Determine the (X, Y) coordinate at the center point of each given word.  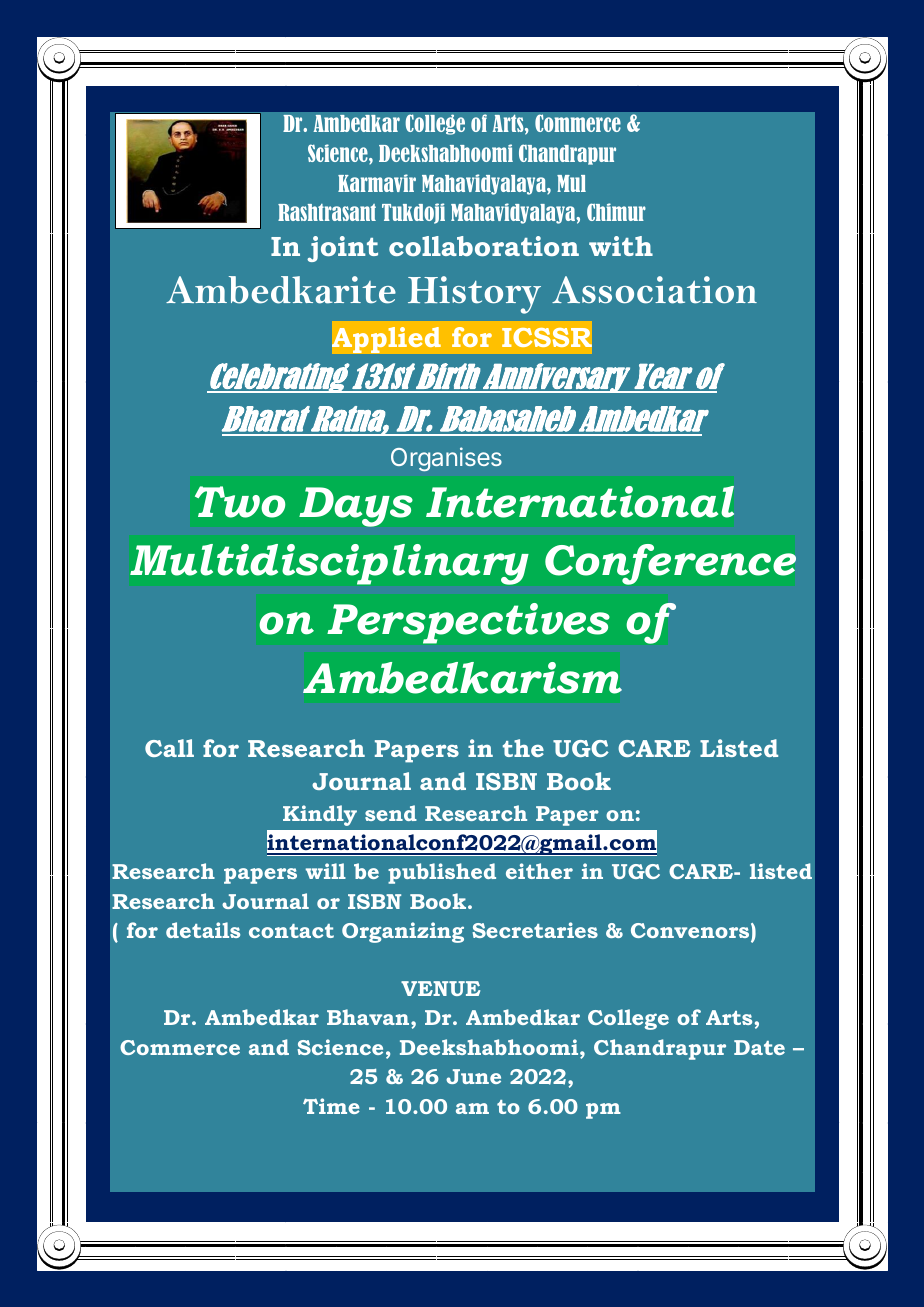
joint (342, 249)
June (473, 1076)
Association (654, 290)
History (474, 295)
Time (331, 1106)
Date (759, 1047)
